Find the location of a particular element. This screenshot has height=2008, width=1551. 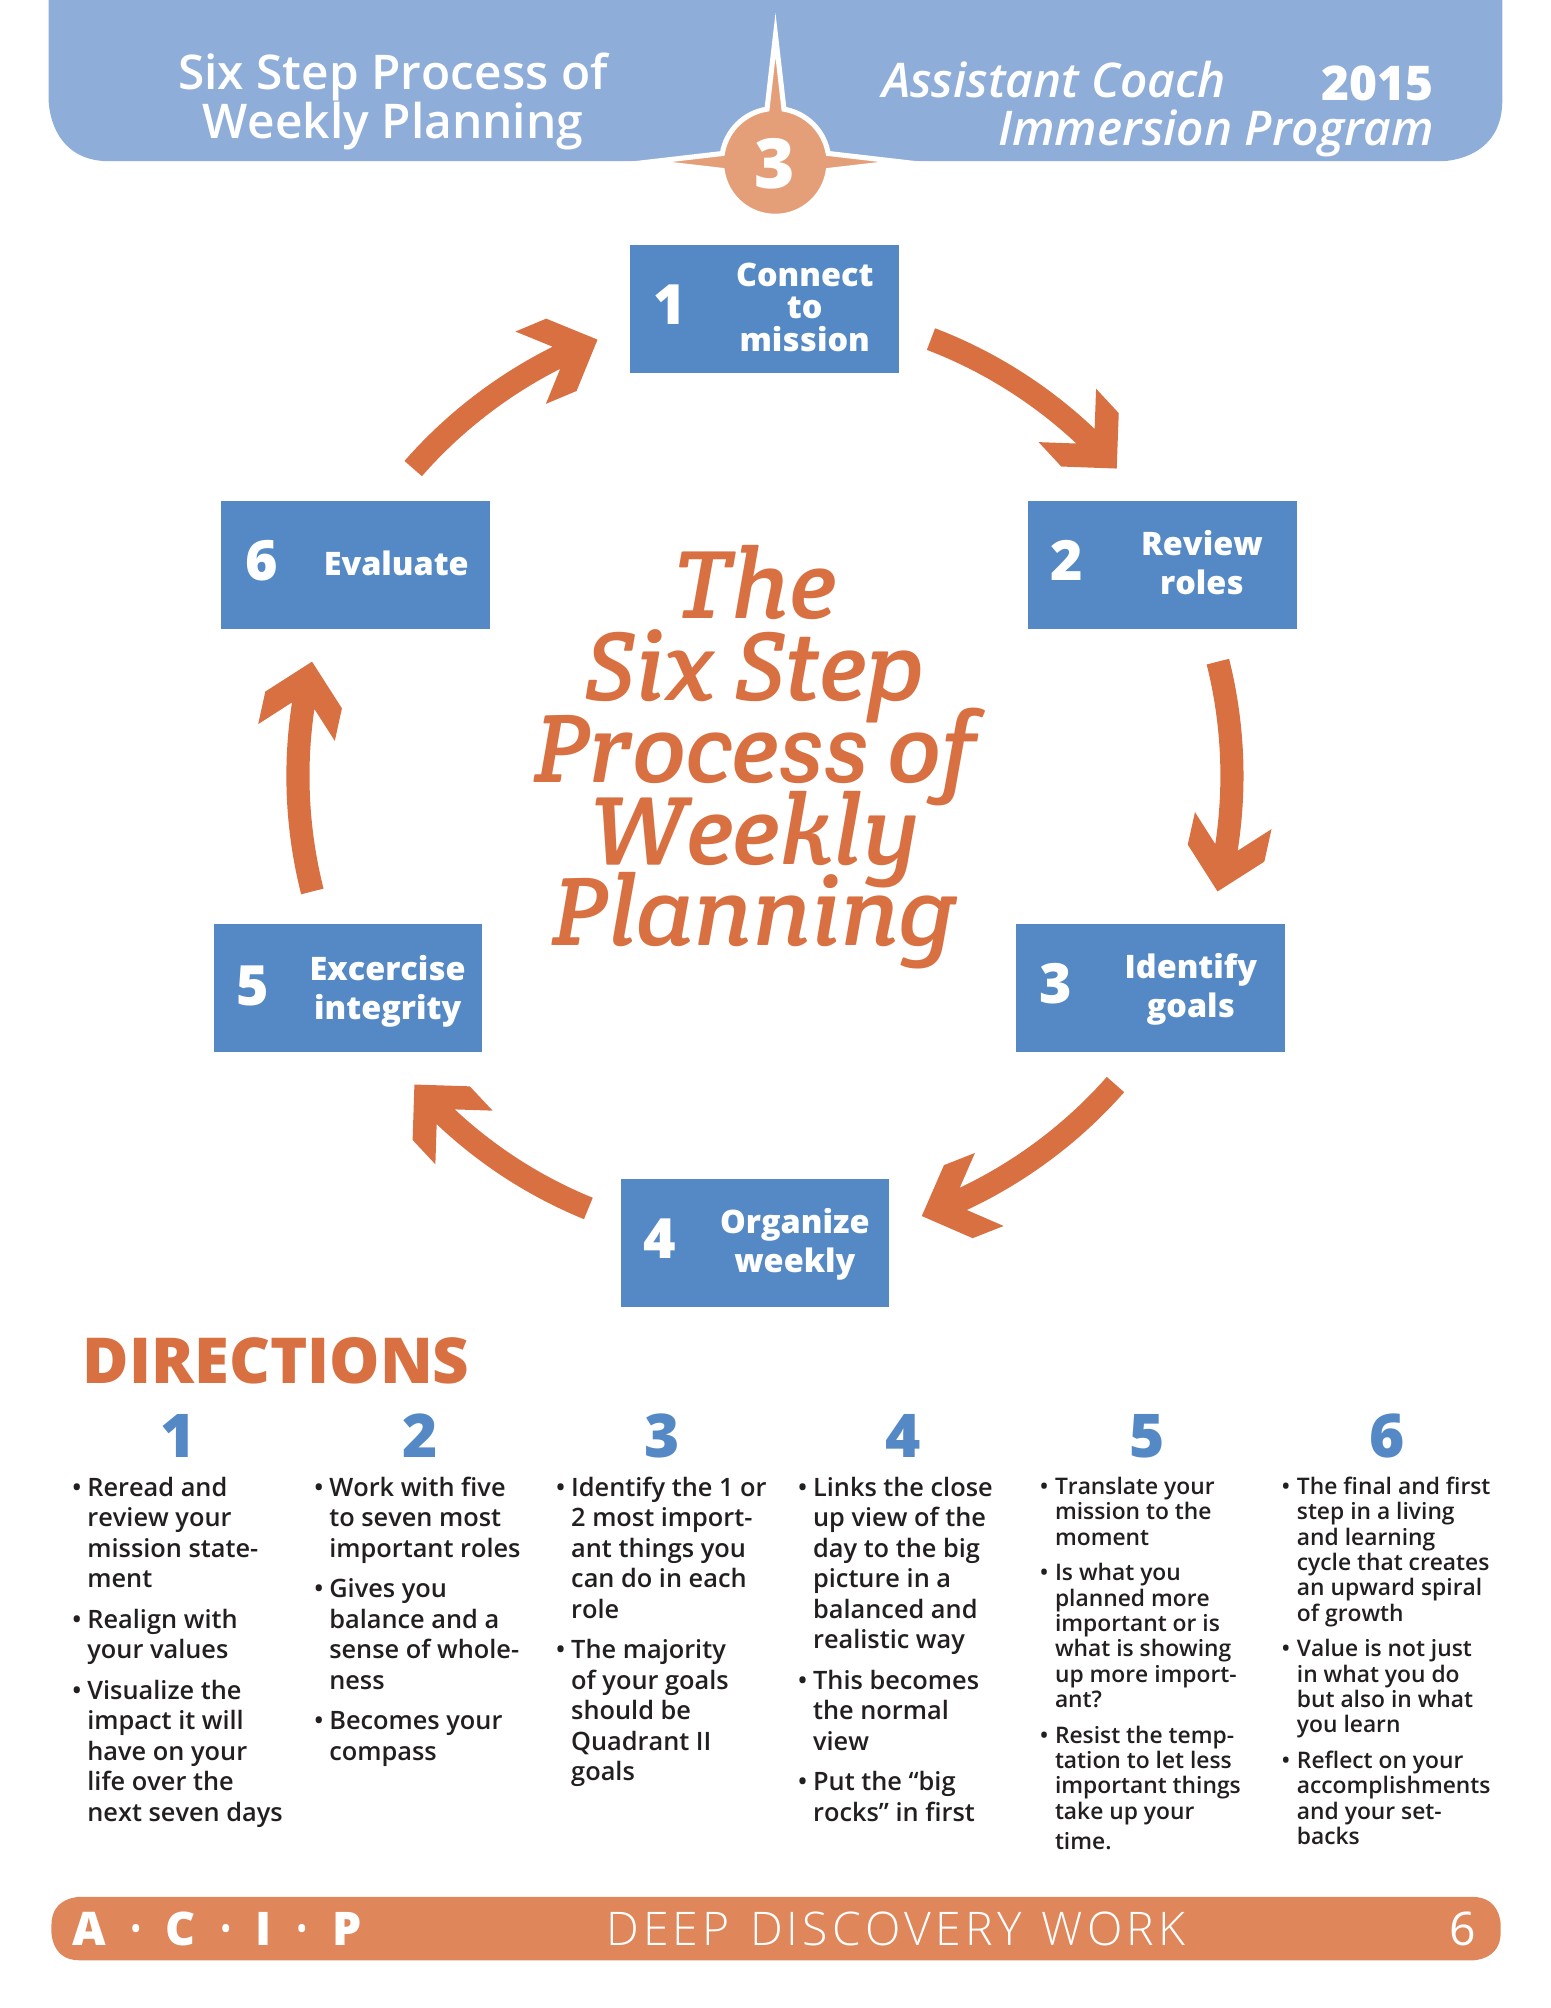

Assistant is located at coordinates (979, 79).
